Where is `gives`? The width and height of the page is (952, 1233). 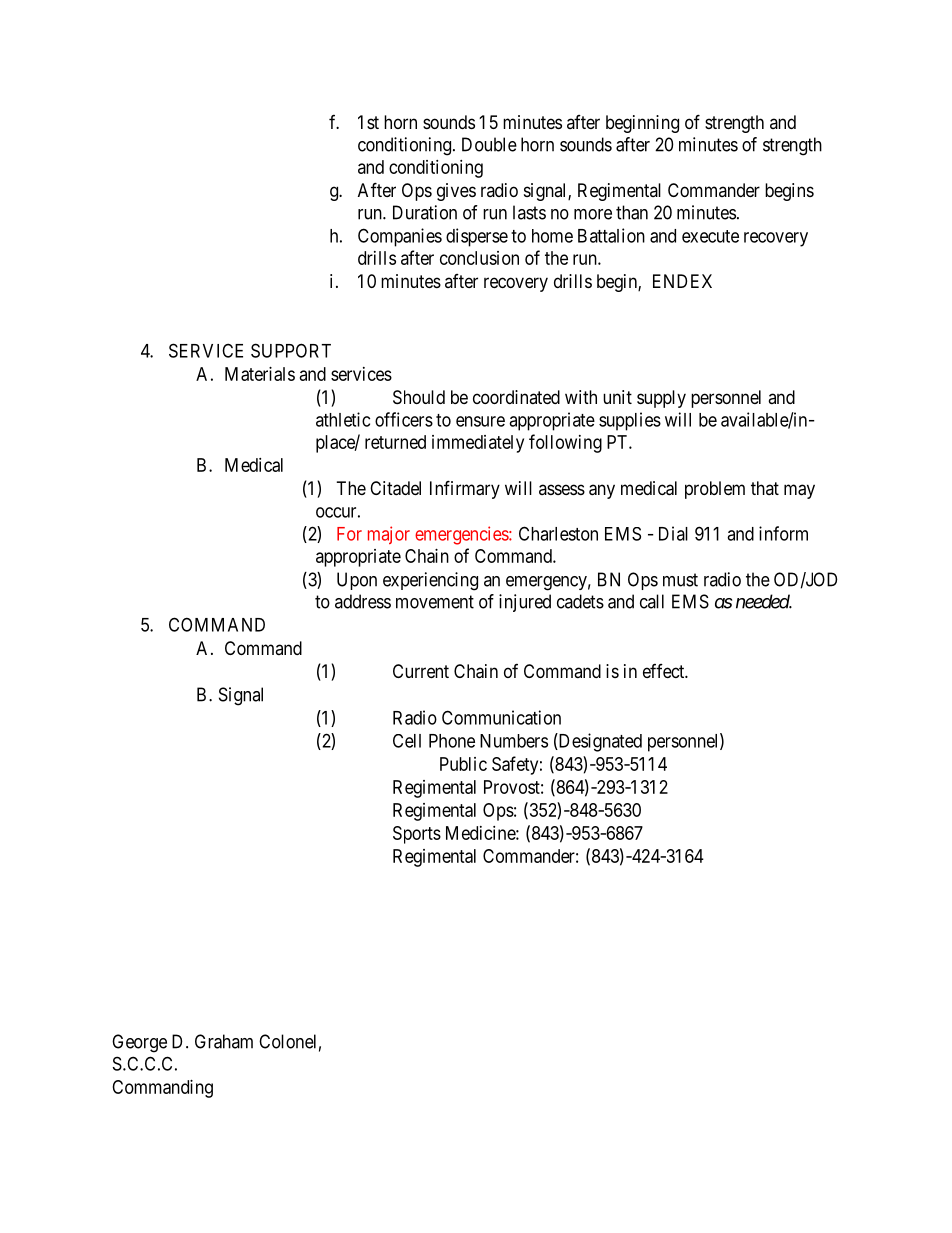
gives is located at coordinates (456, 192).
